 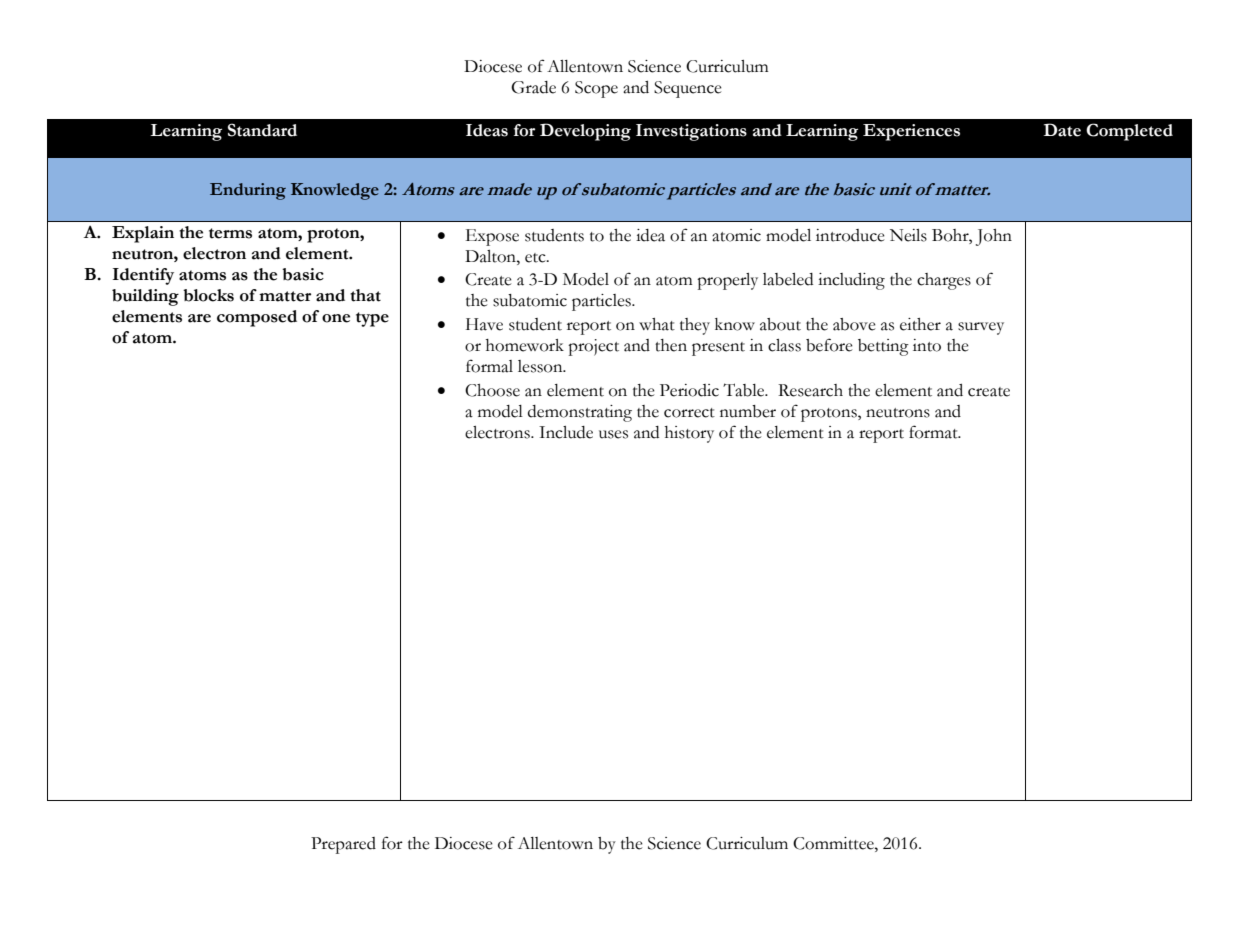 What do you see at coordinates (343, 845) in the screenshot?
I see `Prepared` at bounding box center [343, 845].
